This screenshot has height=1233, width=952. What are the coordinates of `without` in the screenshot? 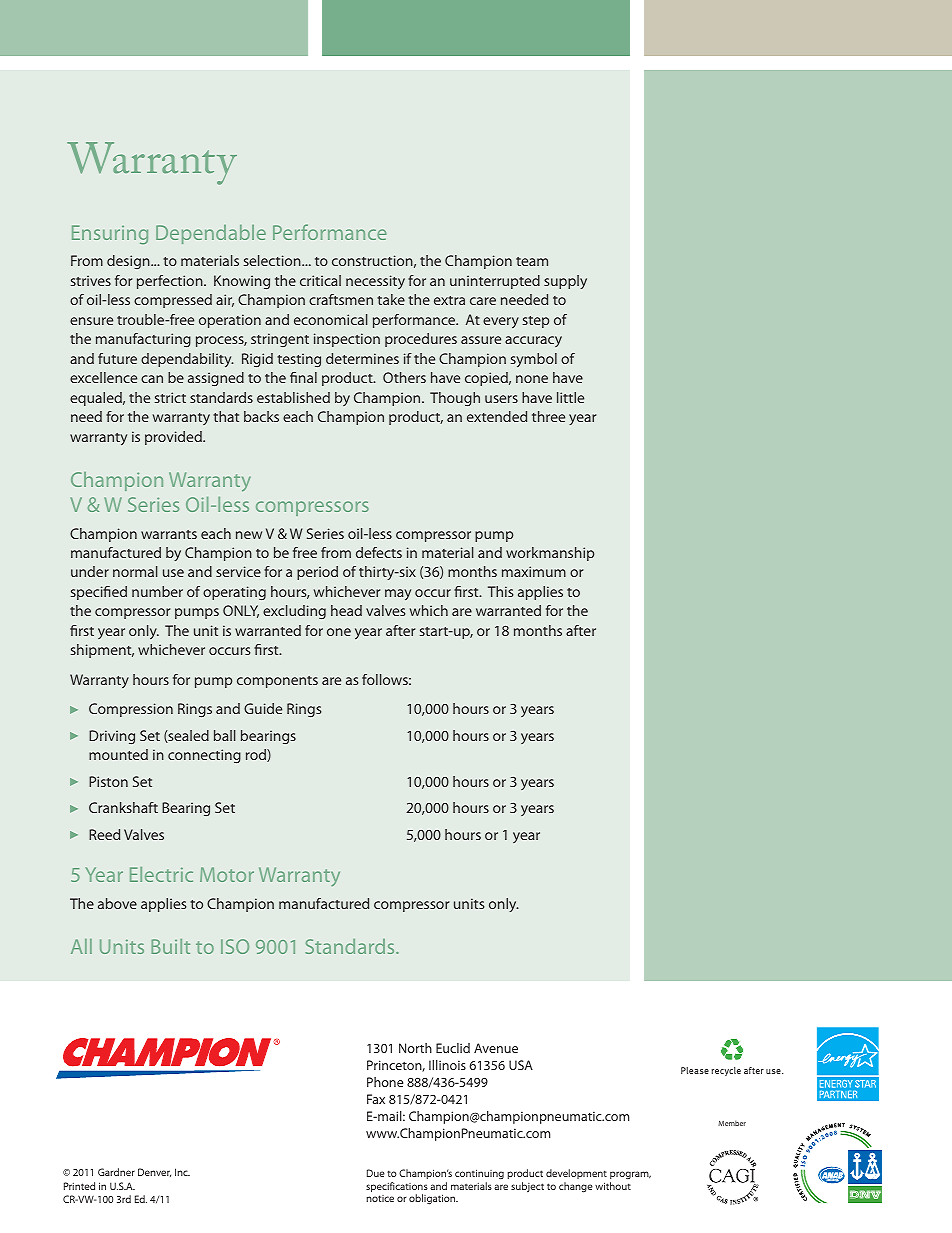 It's located at (613, 1186).
